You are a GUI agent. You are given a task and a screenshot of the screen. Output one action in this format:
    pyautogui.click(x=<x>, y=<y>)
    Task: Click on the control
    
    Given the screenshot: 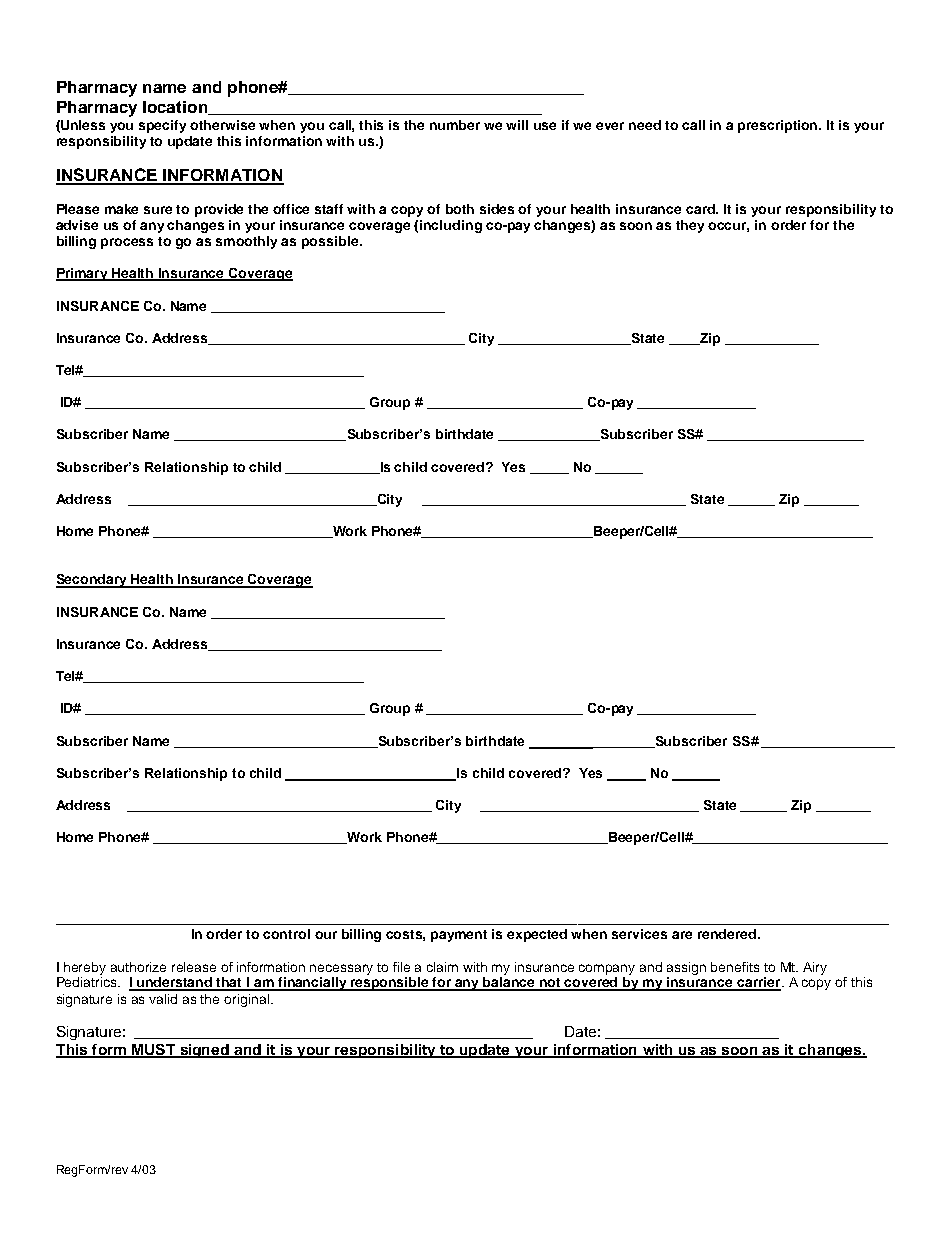 What is the action you would take?
    pyautogui.click(x=286, y=934)
